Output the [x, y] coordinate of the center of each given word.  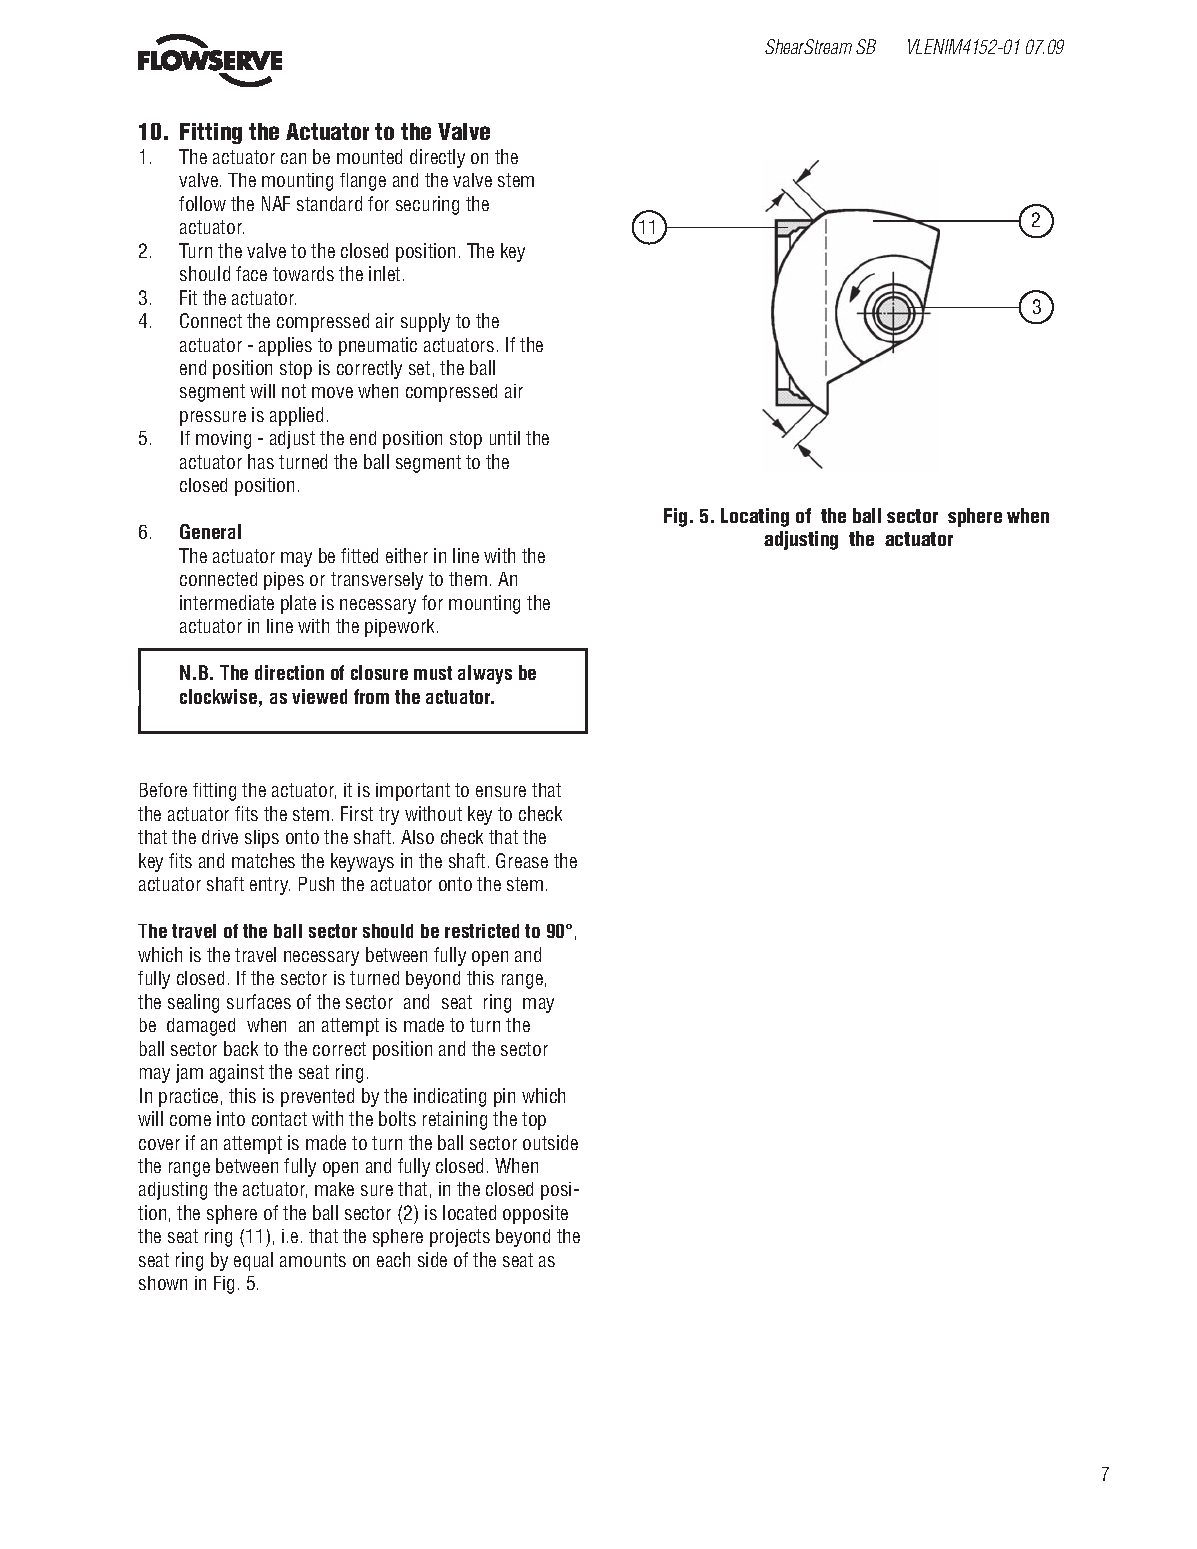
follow [202, 203]
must [433, 673]
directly [437, 158]
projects [460, 1238]
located [469, 1212]
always [485, 674]
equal [253, 1261]
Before [163, 790]
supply [425, 322]
